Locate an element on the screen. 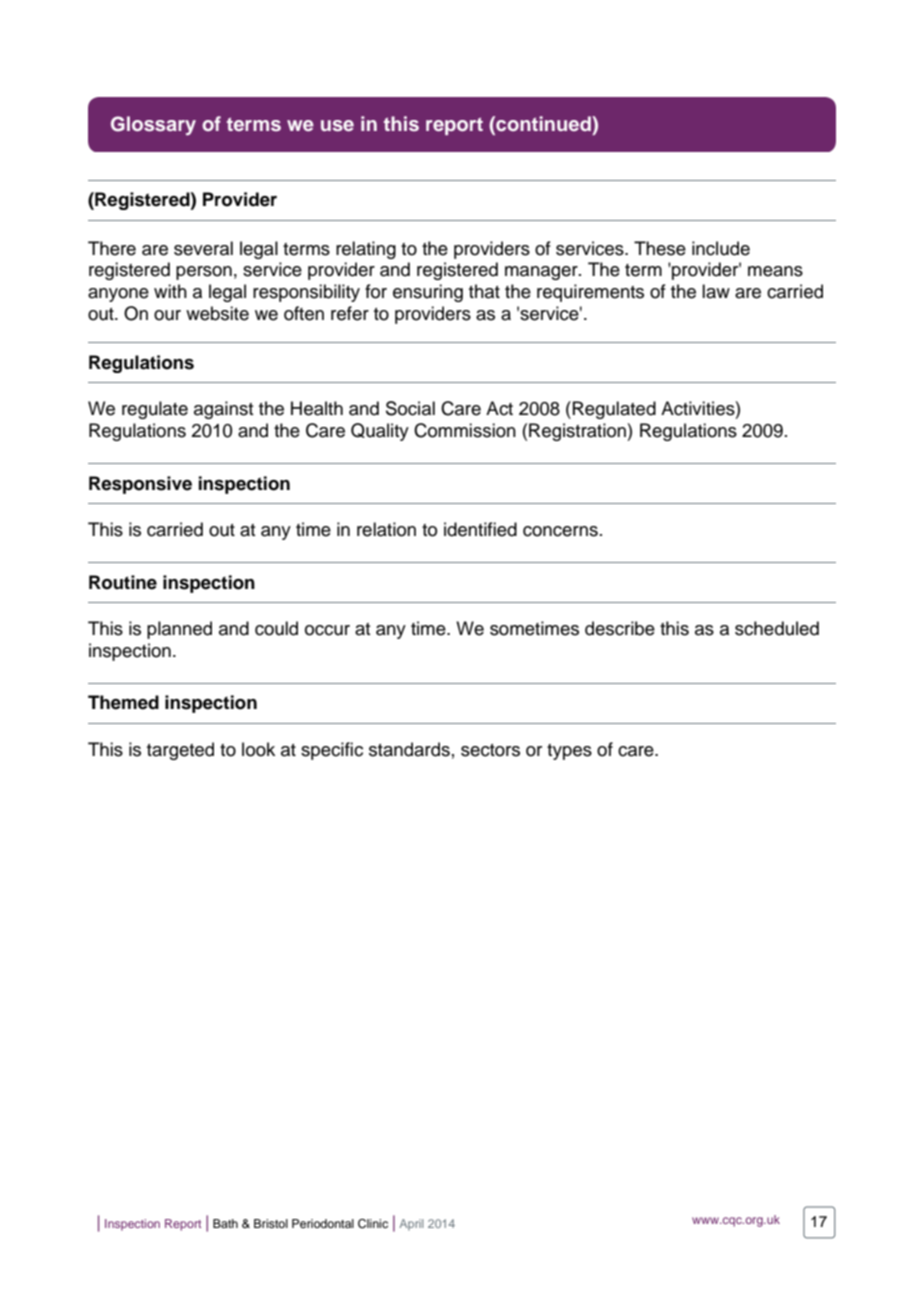 The width and height of the screenshot is (924, 1308). concerns is located at coordinates (560, 531).
